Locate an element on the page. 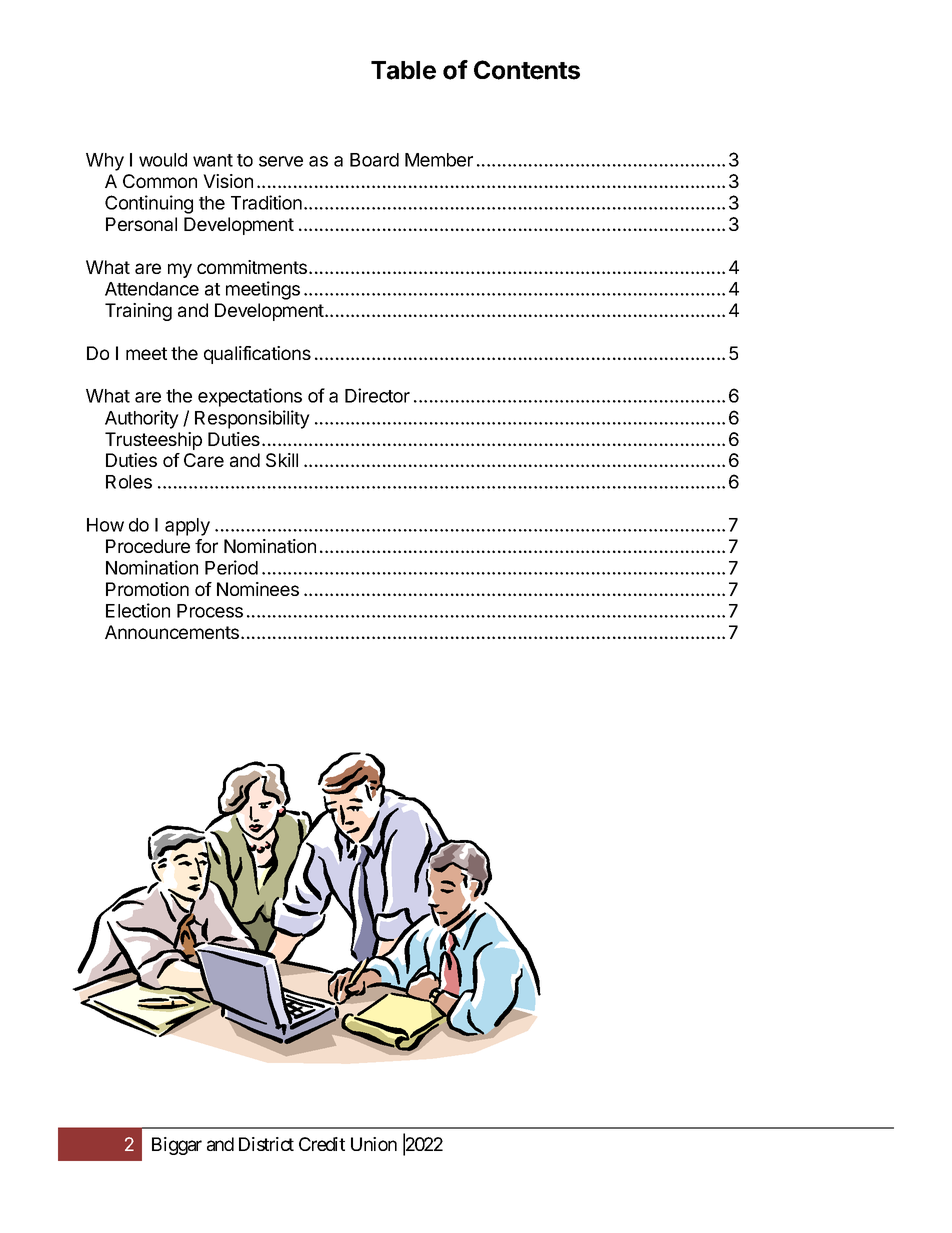 This page has width=952, height=1233. Nominees is located at coordinates (258, 589).
